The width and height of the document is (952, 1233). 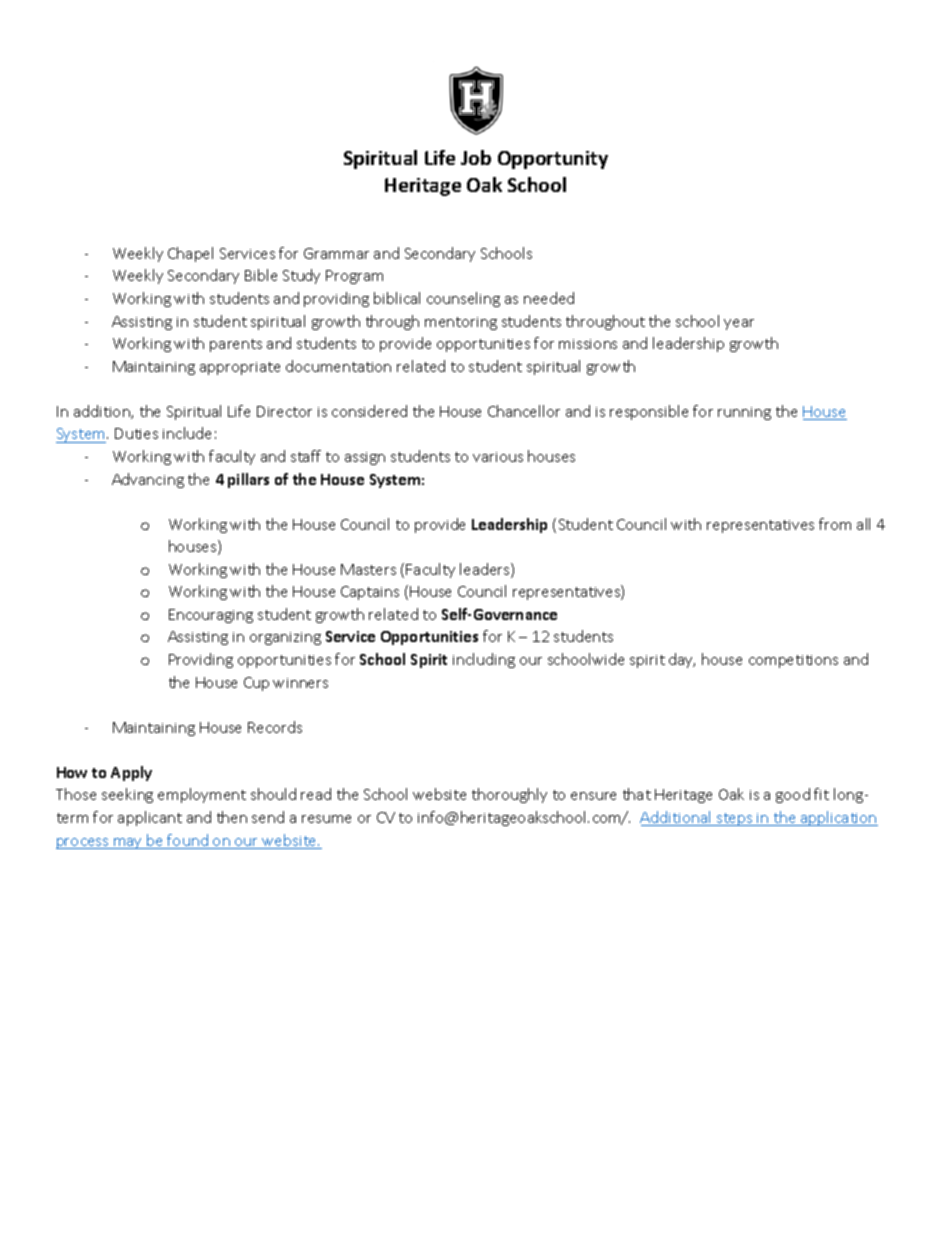 I want to click on applicant, so click(x=150, y=818).
